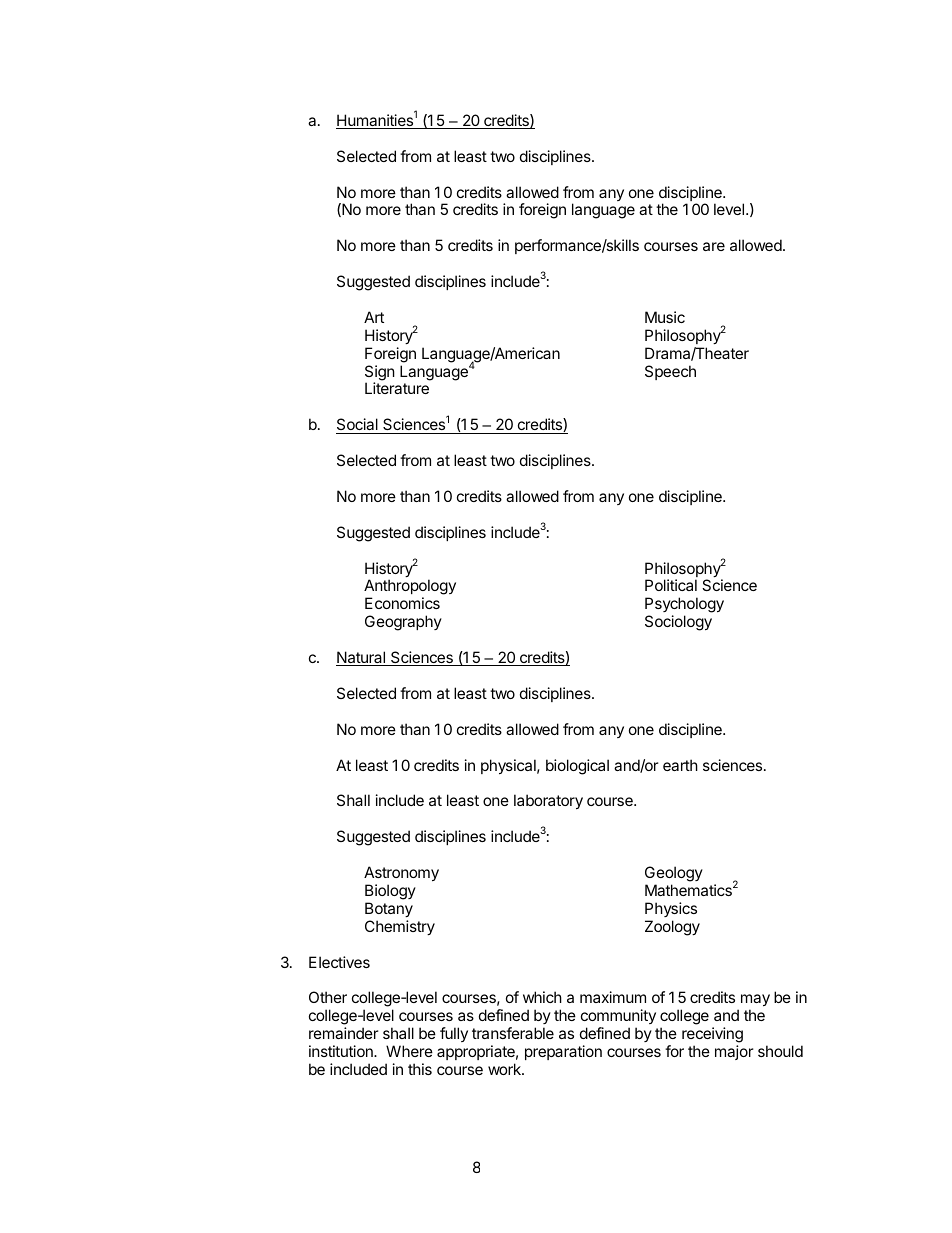 Image resolution: width=952 pixels, height=1233 pixels. I want to click on are, so click(714, 246).
